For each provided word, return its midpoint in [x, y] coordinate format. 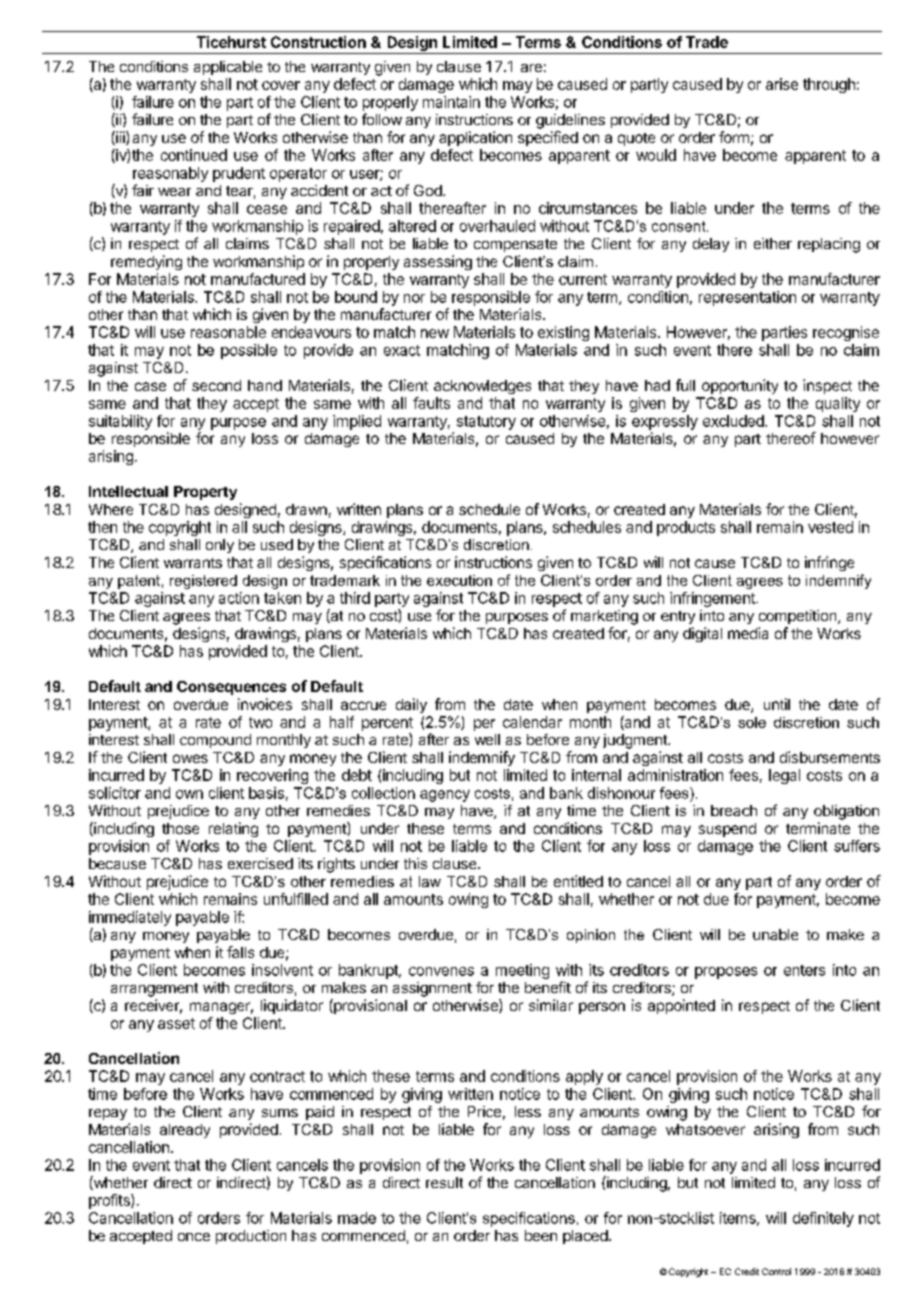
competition [799, 617]
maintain [451, 102]
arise [782, 84]
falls [240, 952]
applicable [228, 68]
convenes [441, 971]
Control [776, 1271]
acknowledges [482, 387]
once [194, 1237]
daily [411, 705]
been [541, 1235]
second [216, 385]
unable [775, 934]
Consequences [231, 688]
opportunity [740, 386]
